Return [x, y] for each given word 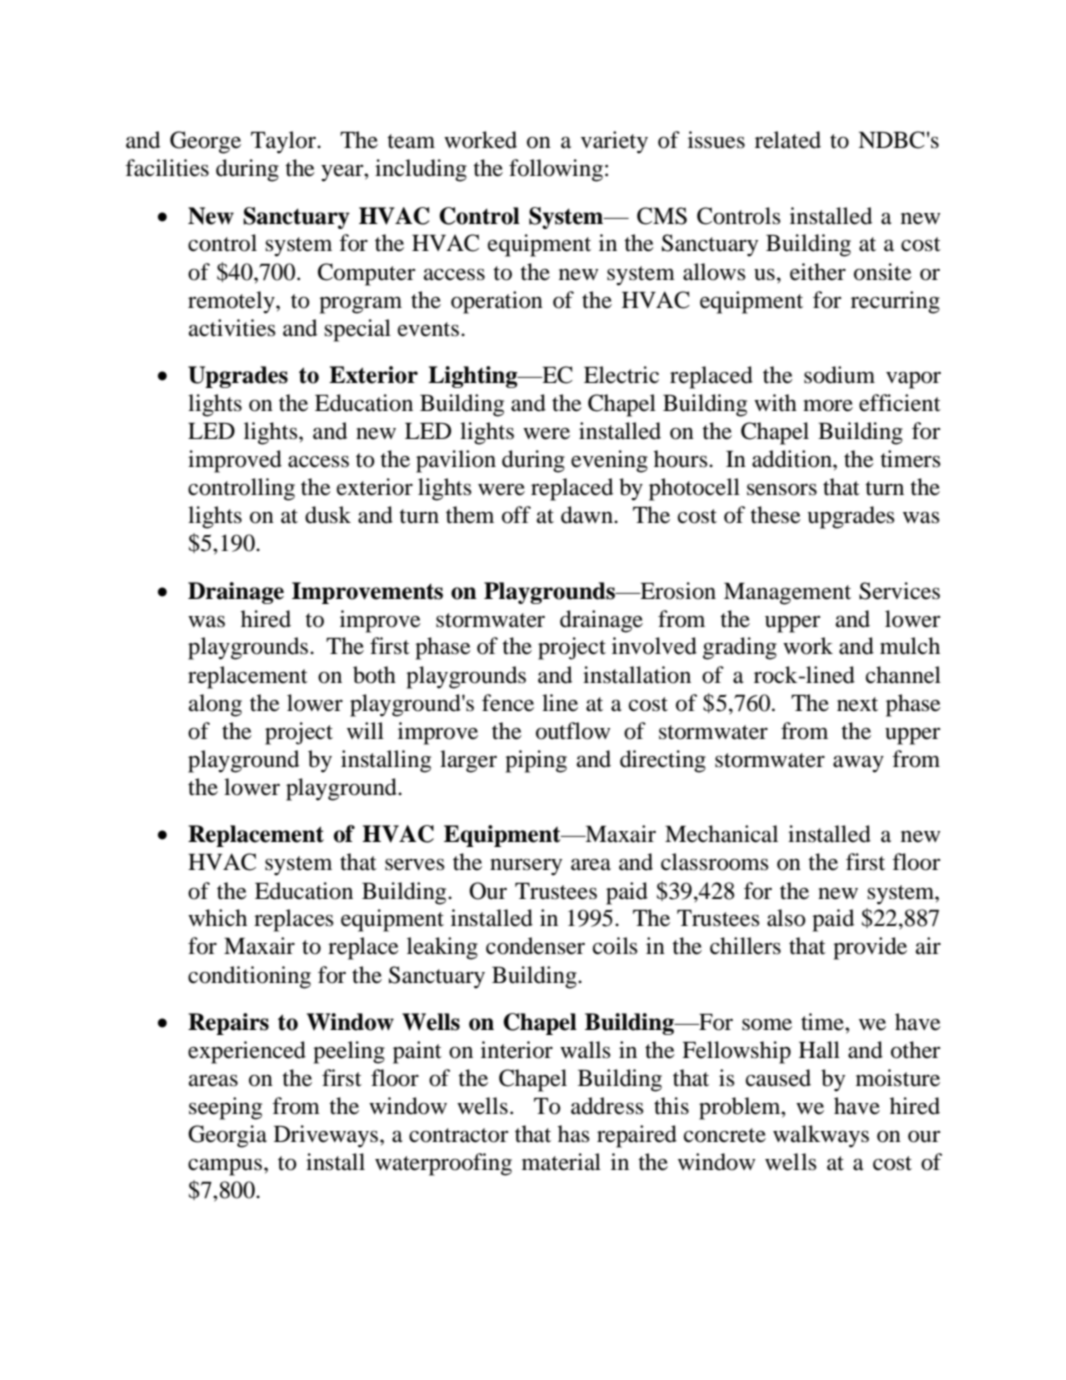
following [556, 170]
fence [508, 703]
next [857, 704]
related [788, 140]
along [215, 705]
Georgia [227, 1136]
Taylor [284, 142]
